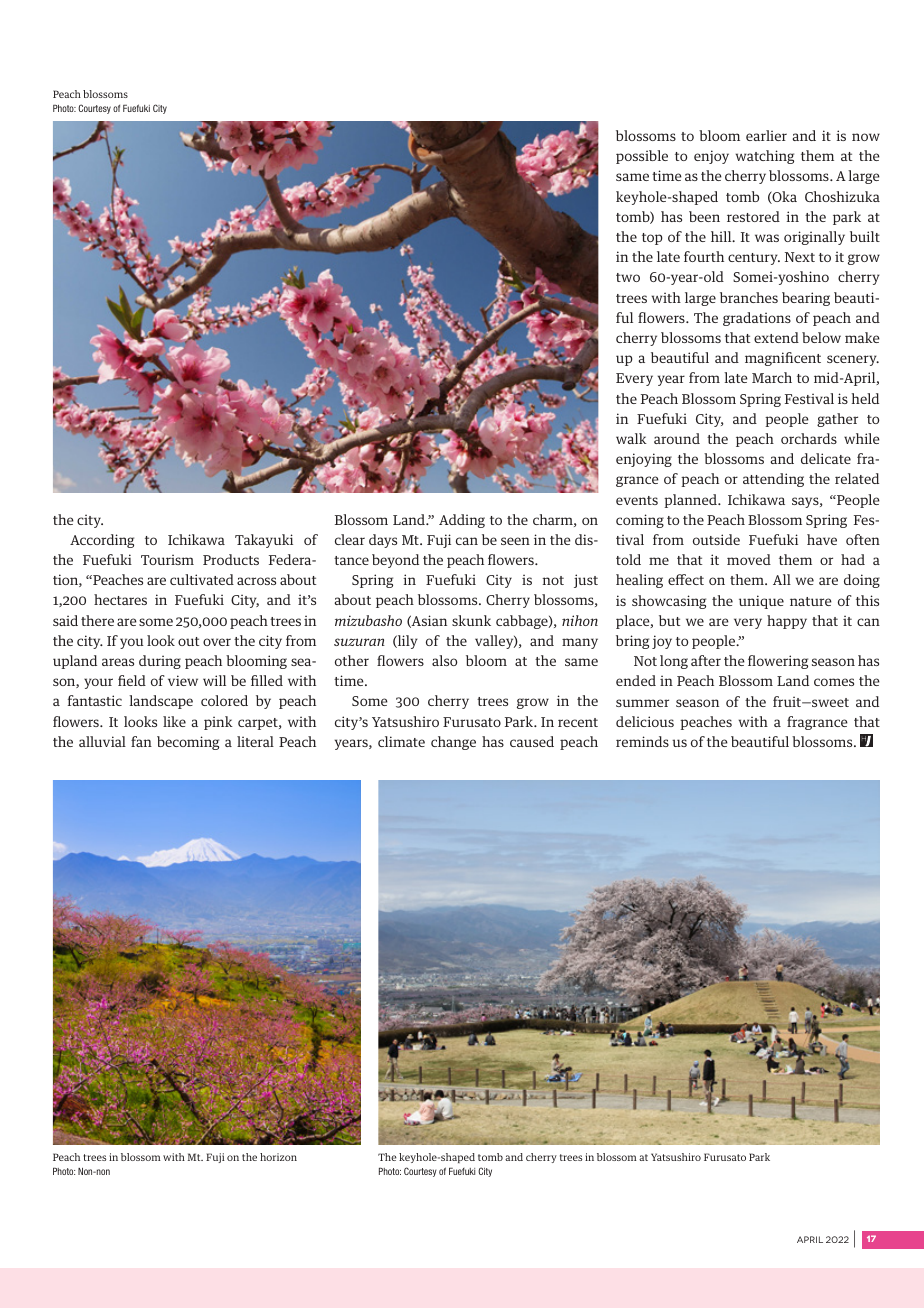 The width and height of the screenshot is (924, 1308). Describe the element at coordinates (822, 539) in the screenshot. I see `have` at that location.
